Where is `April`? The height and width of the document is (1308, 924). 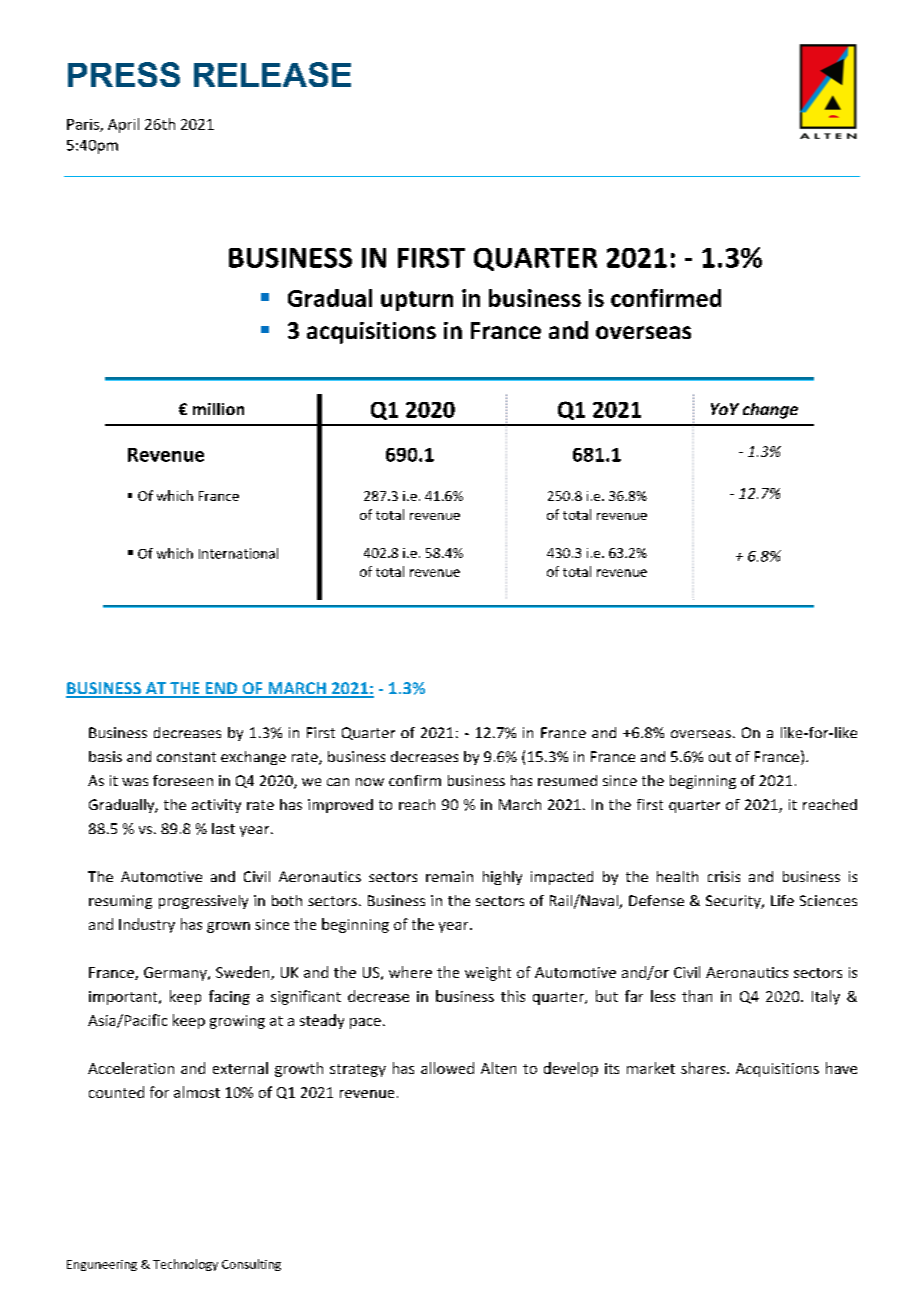 April is located at coordinates (123, 125).
